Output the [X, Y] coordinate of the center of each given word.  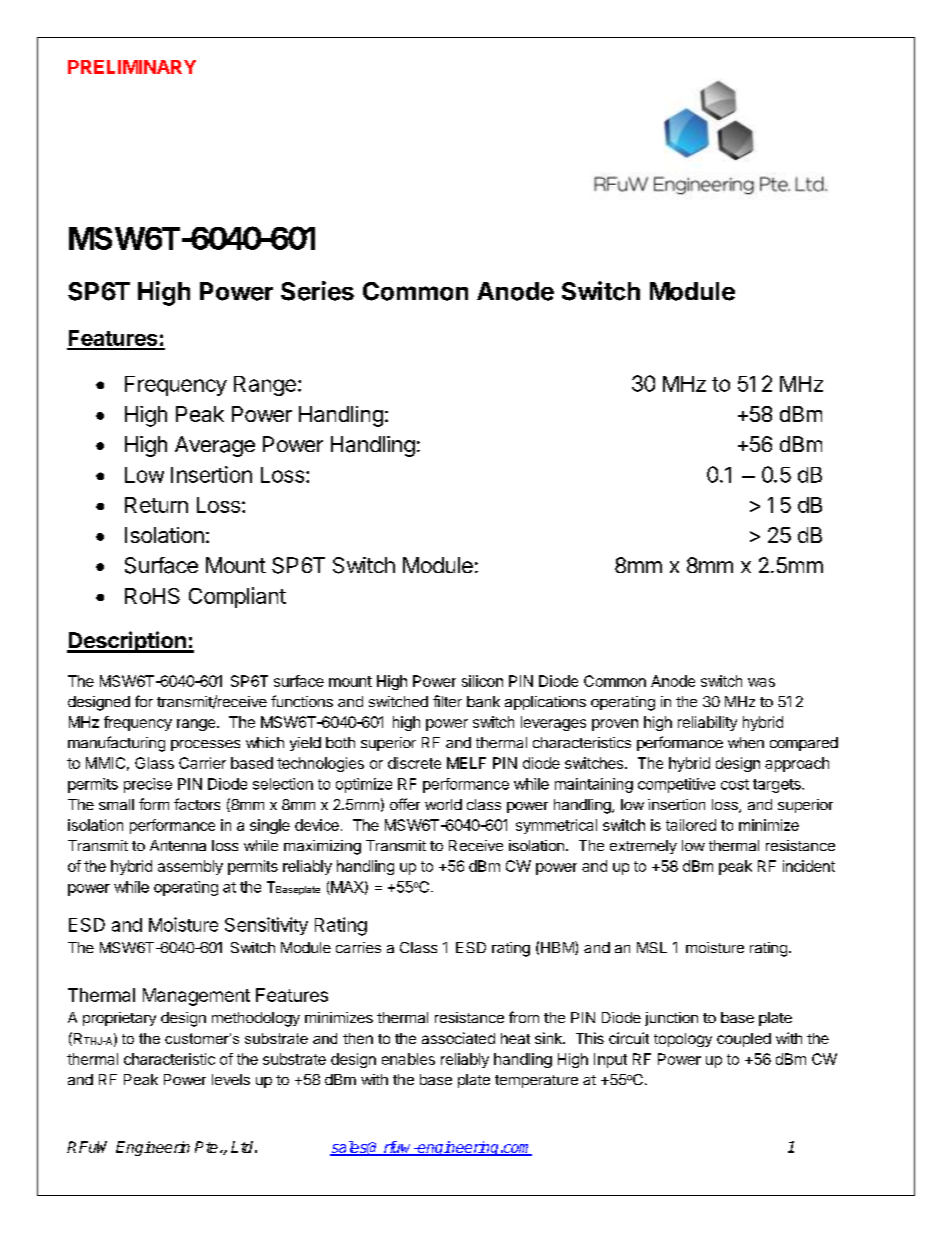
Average [215, 446]
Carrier [202, 763]
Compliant [237, 597]
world [443, 804]
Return [156, 505]
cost [735, 784]
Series [317, 291]
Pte [206, 1147]
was [761, 682]
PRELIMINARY [132, 67]
